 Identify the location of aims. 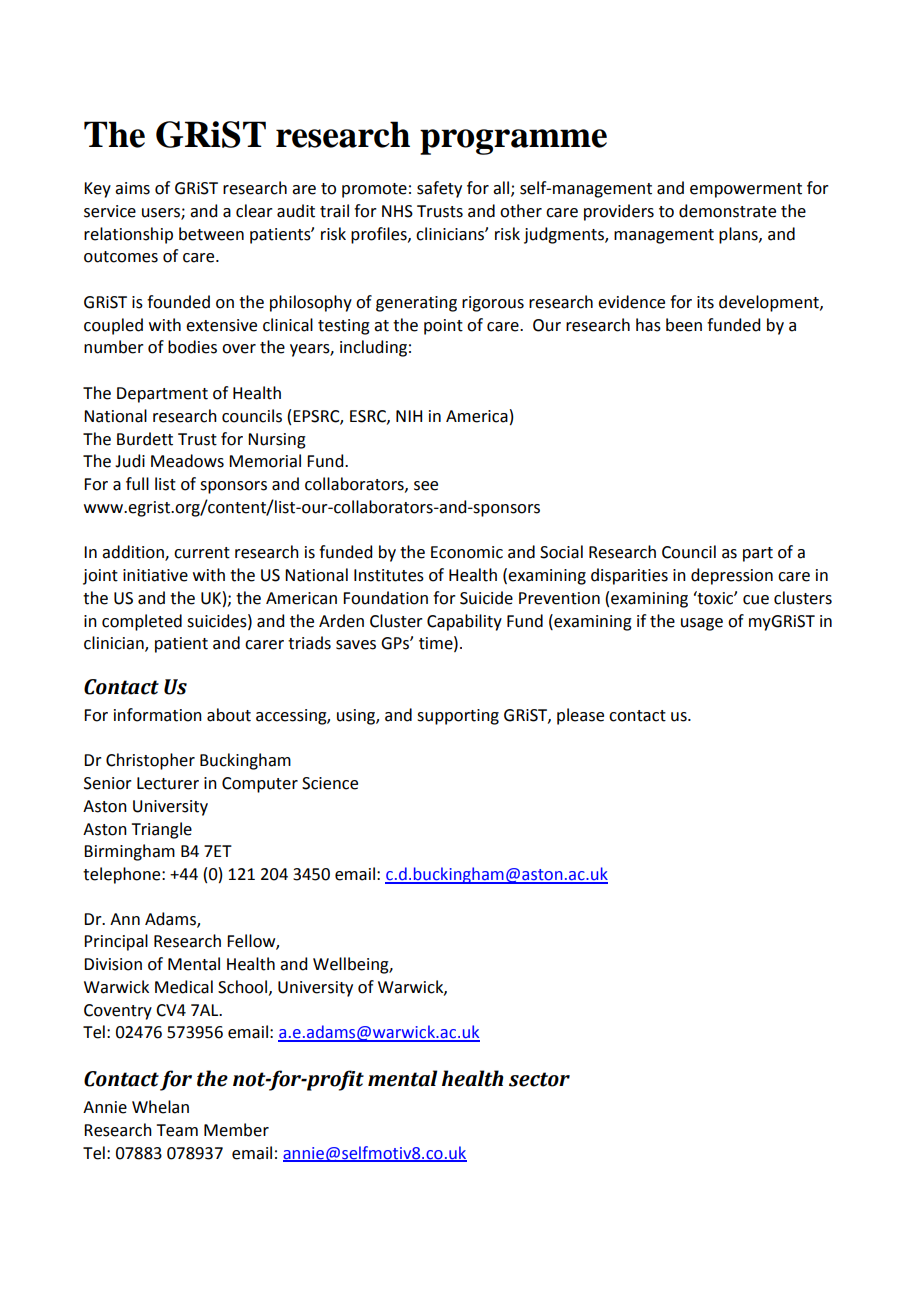
(132, 188).
